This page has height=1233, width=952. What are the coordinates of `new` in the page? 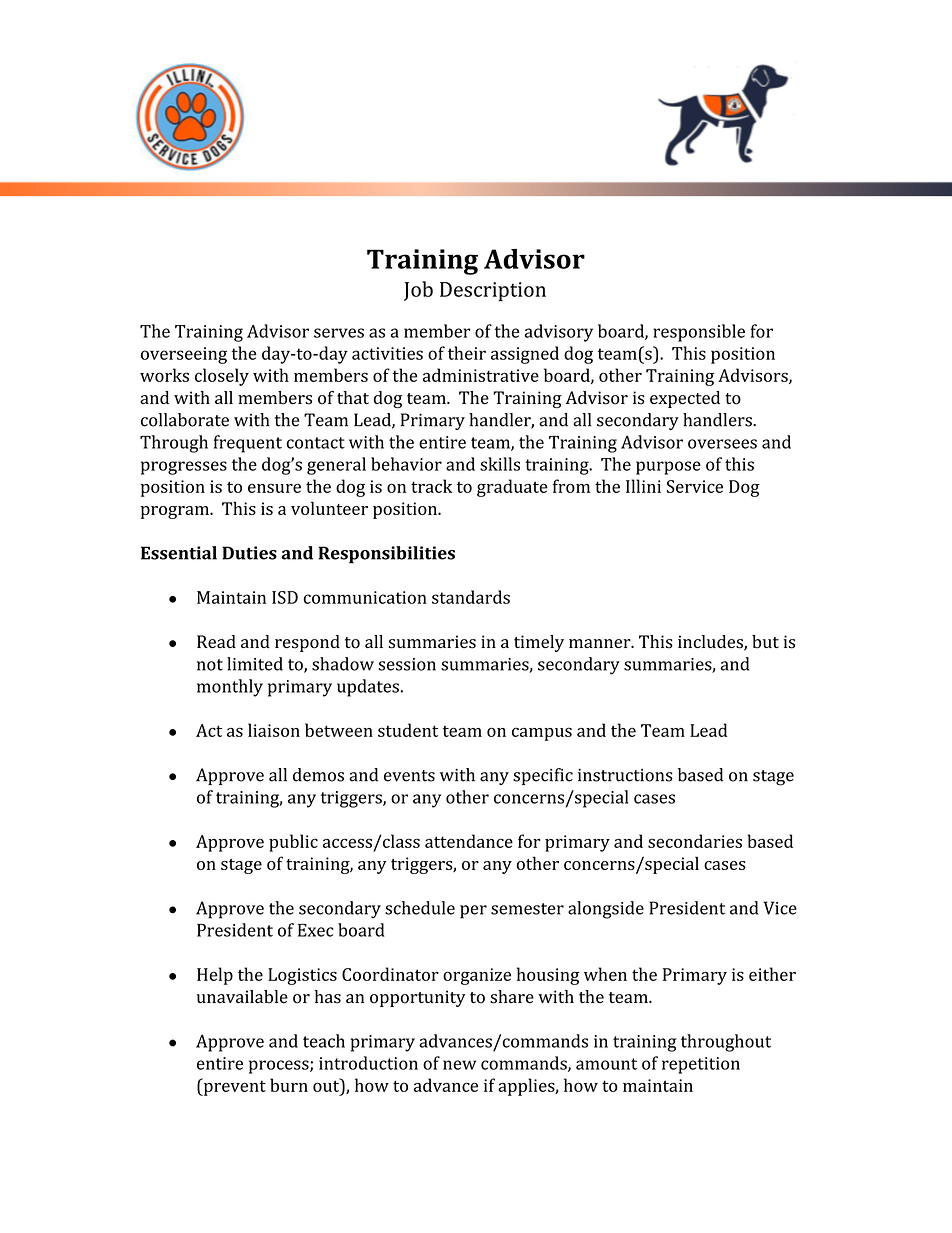 It's located at (459, 1065).
